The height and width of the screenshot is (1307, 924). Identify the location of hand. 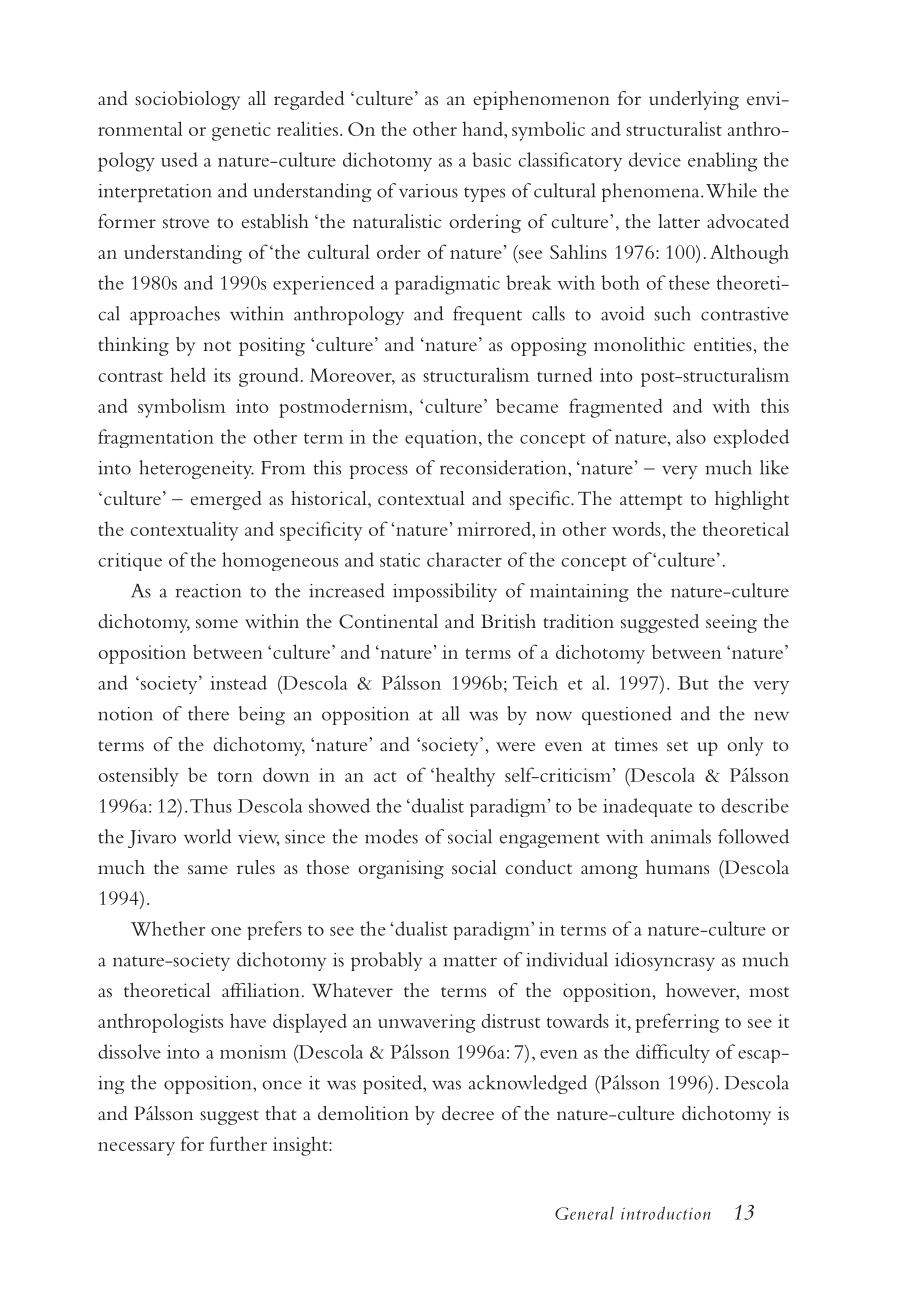
(483, 128).
